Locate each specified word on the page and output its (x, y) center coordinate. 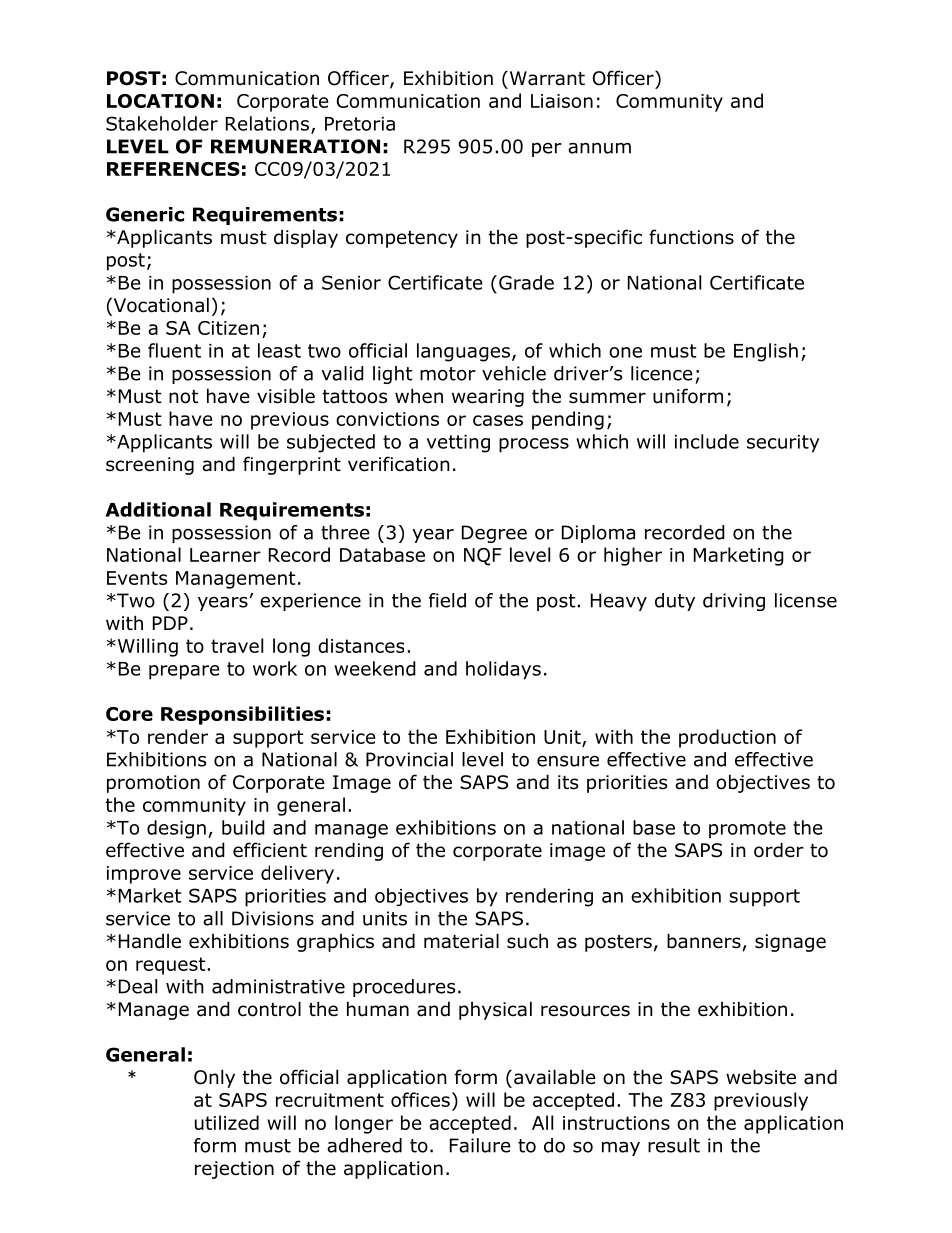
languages (463, 352)
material (461, 941)
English (766, 352)
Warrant (546, 78)
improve (144, 875)
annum (599, 148)
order (779, 850)
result (674, 1145)
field (447, 600)
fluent (174, 350)
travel (237, 645)
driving (734, 602)
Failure (480, 1145)
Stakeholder (162, 123)
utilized (227, 1122)
